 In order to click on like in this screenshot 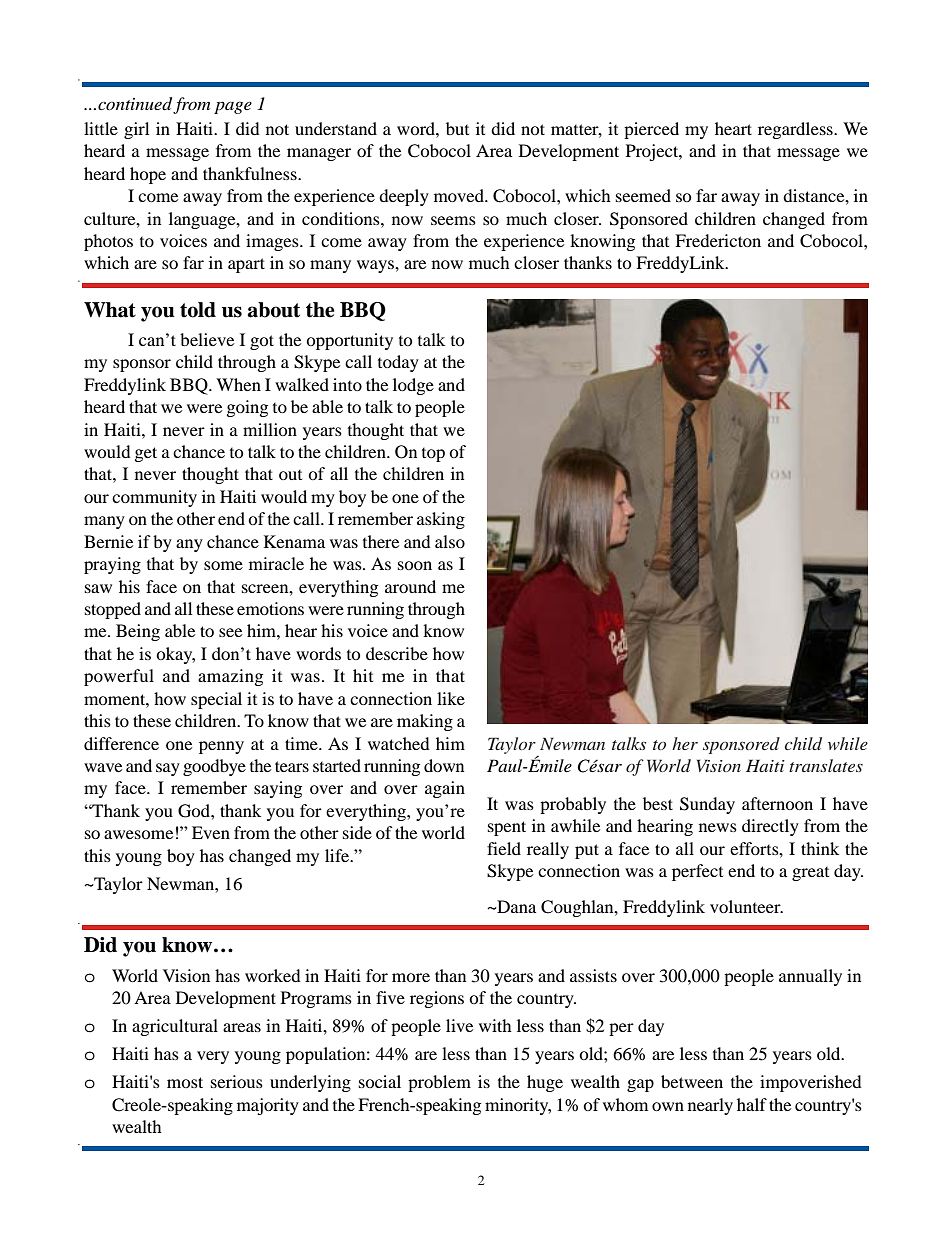, I will do `click(451, 698)`.
